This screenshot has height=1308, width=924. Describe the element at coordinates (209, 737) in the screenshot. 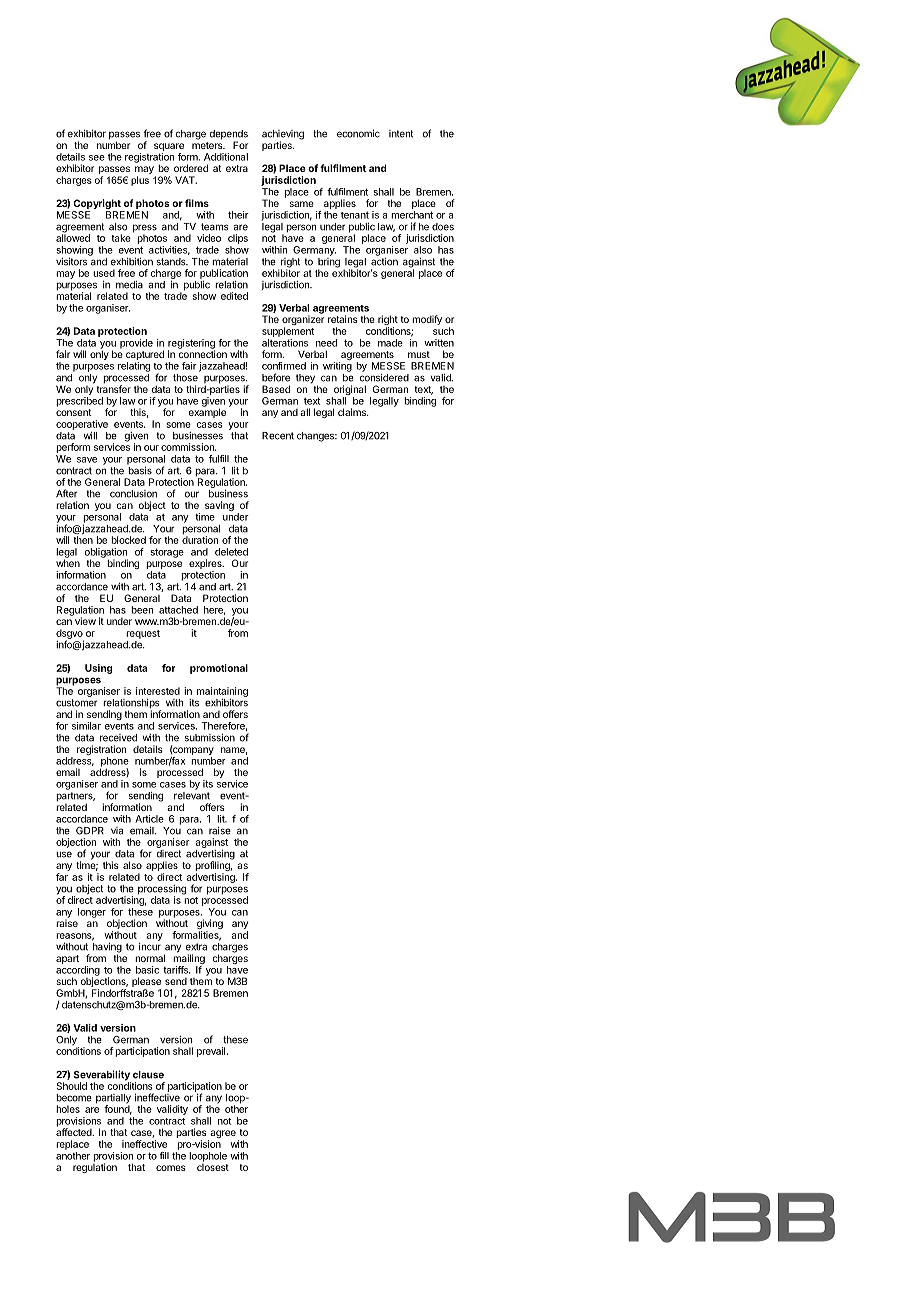

I see `submission` at that location.
